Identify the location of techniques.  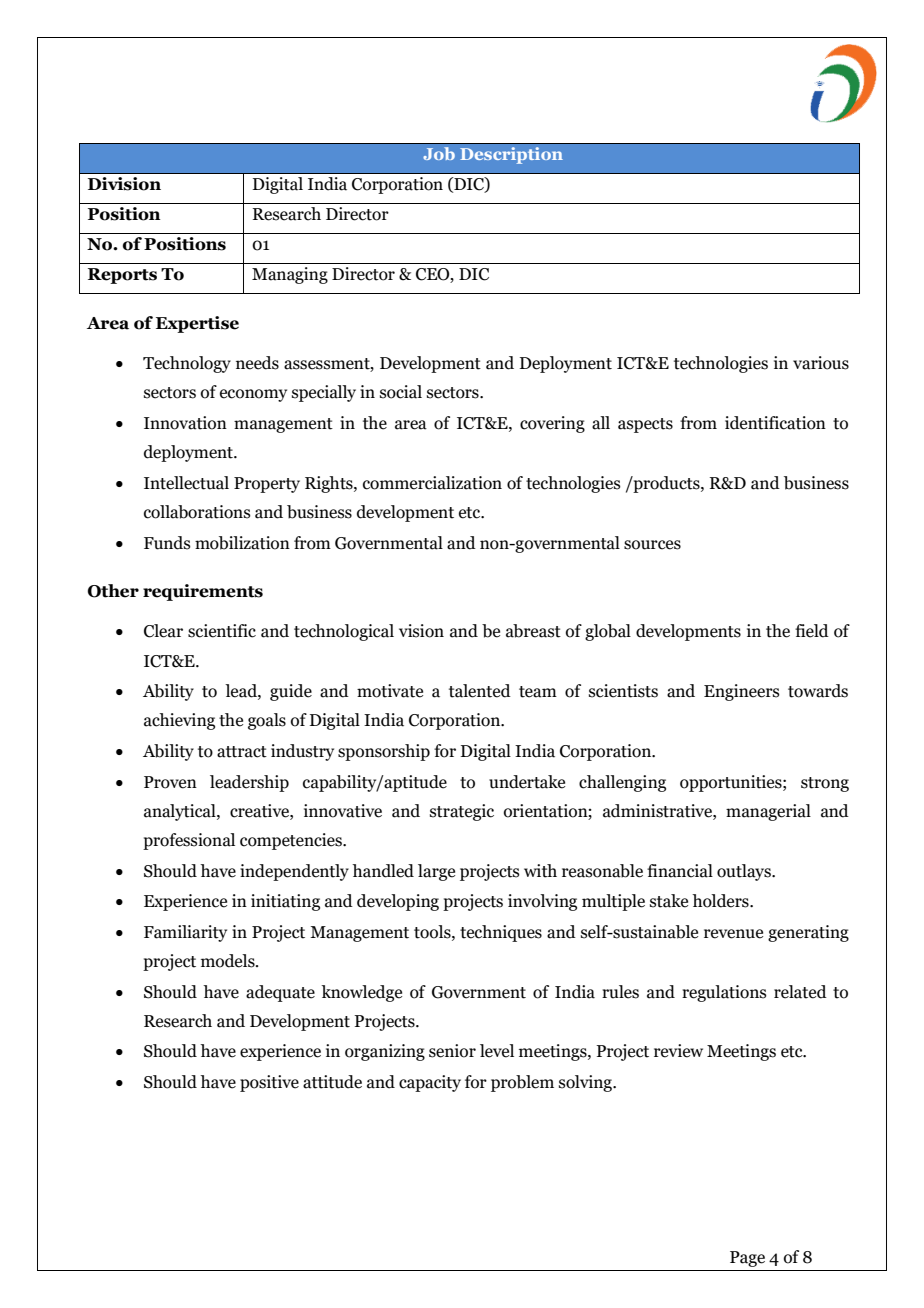
(501, 933).
